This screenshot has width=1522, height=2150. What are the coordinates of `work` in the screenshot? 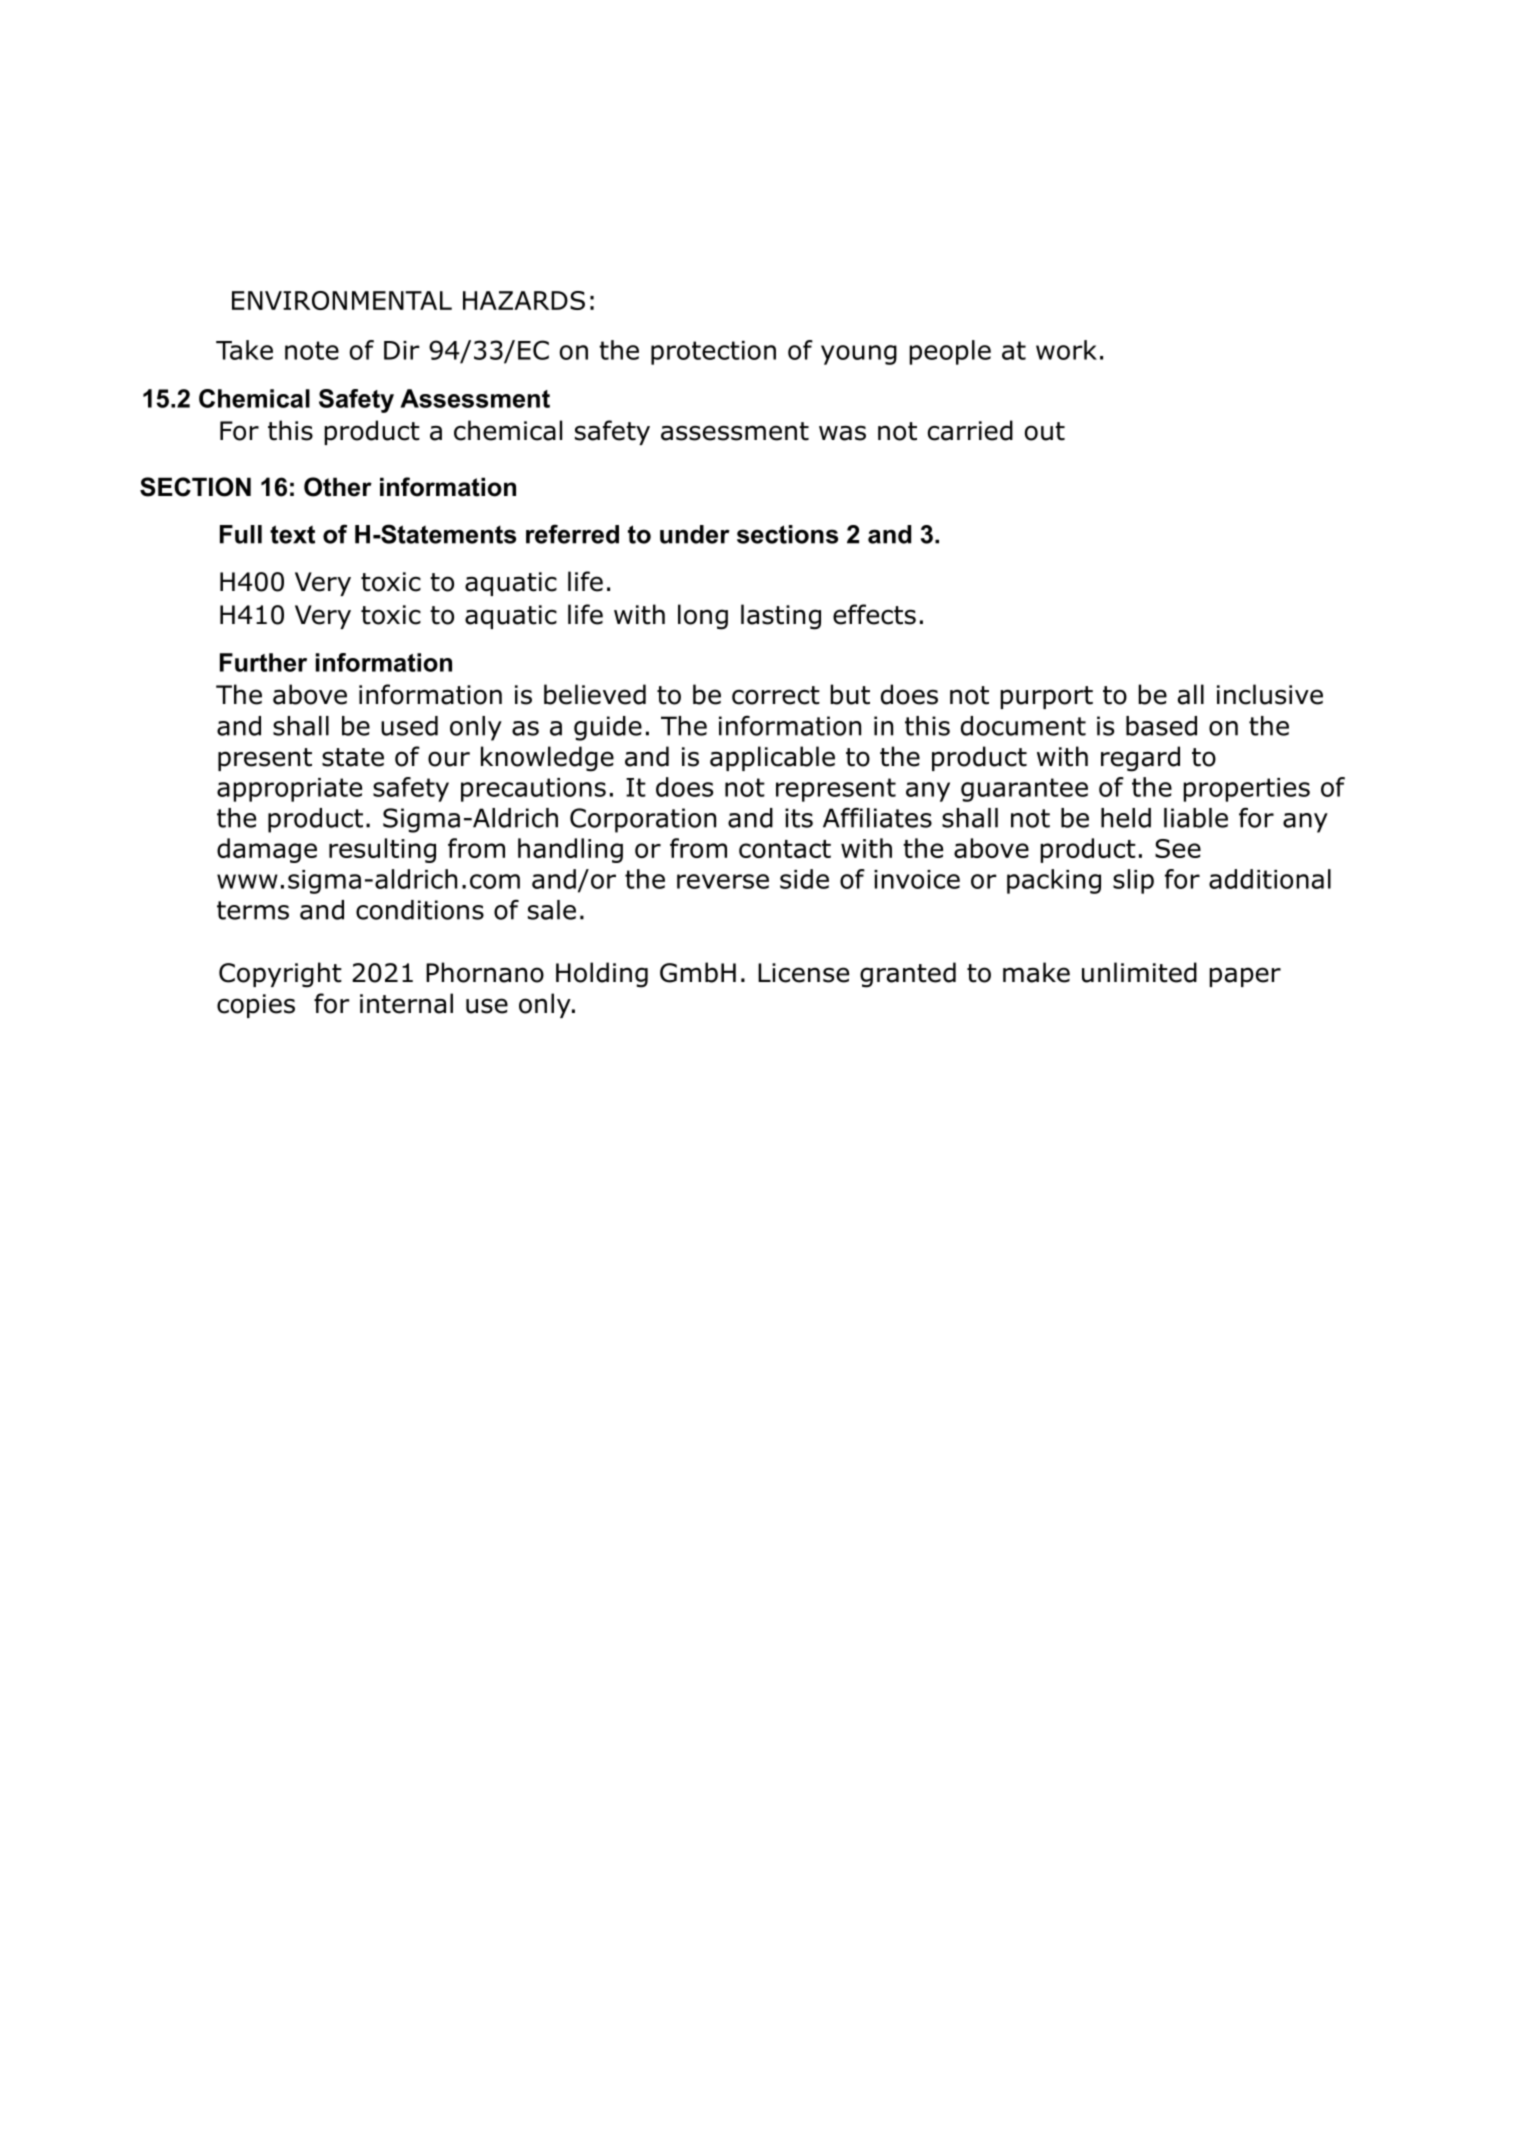 It's located at (1066, 350).
